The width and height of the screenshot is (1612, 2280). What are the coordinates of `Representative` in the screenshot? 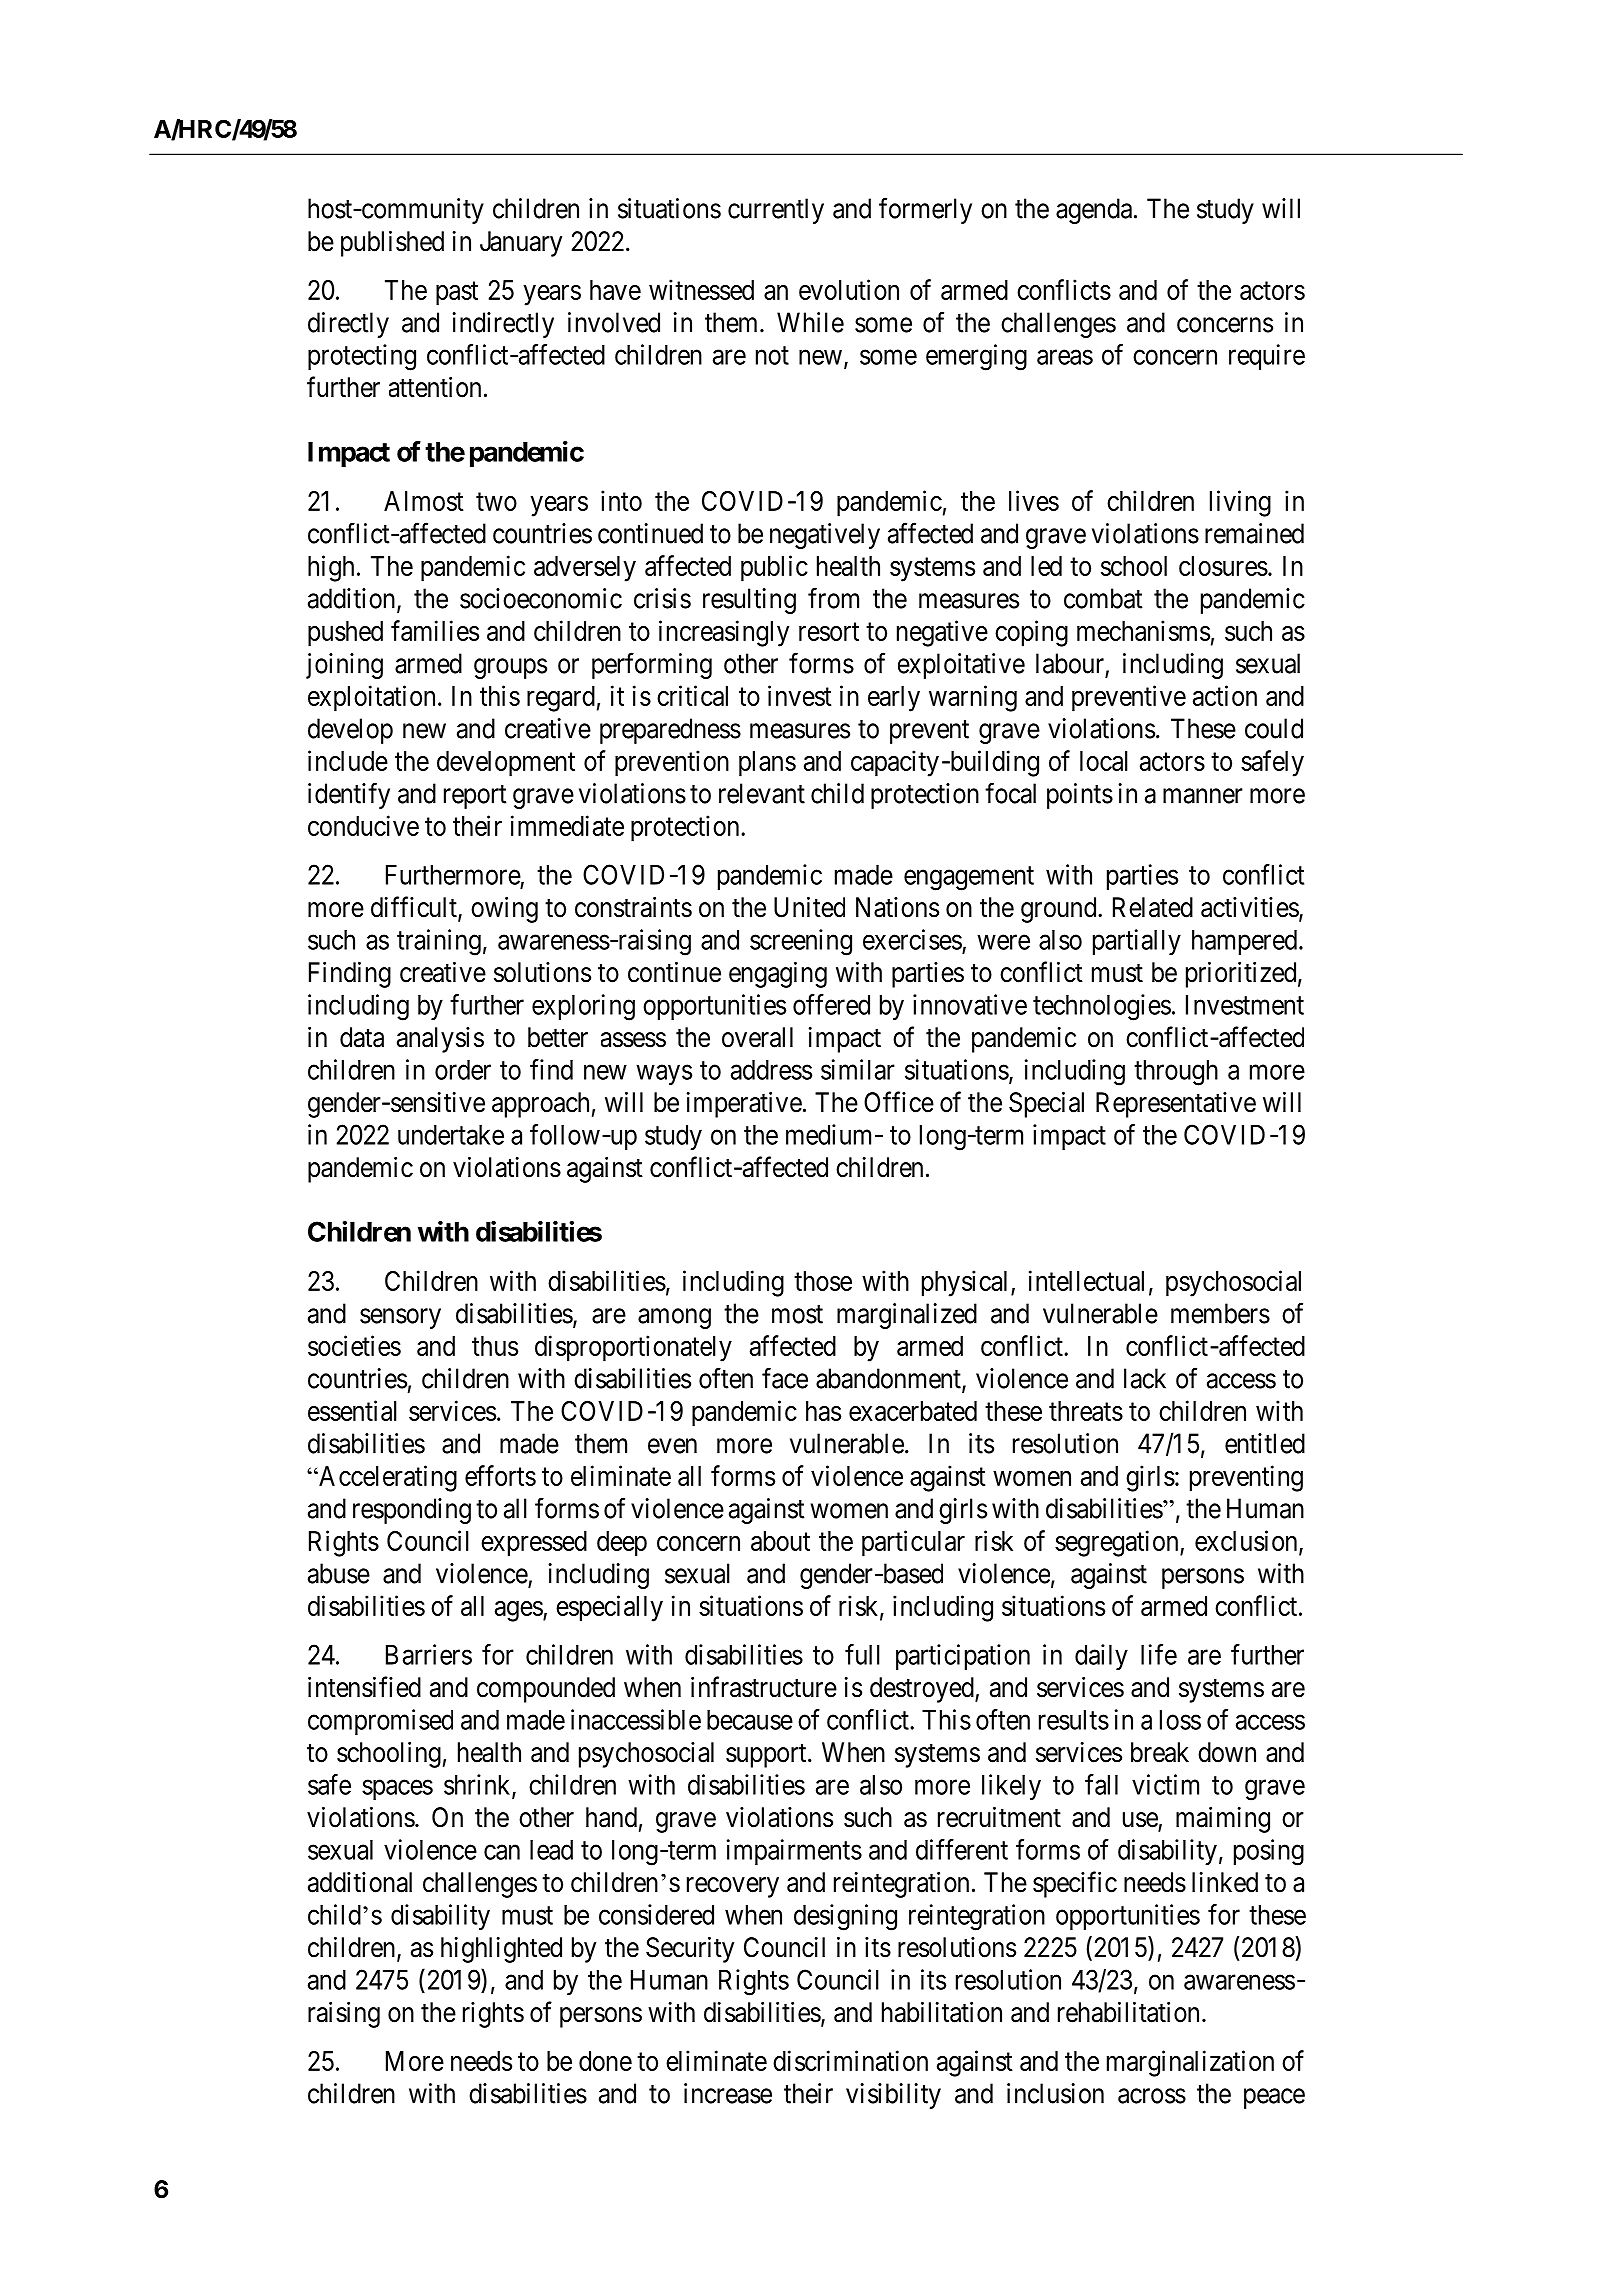 It's located at (1176, 1105).
